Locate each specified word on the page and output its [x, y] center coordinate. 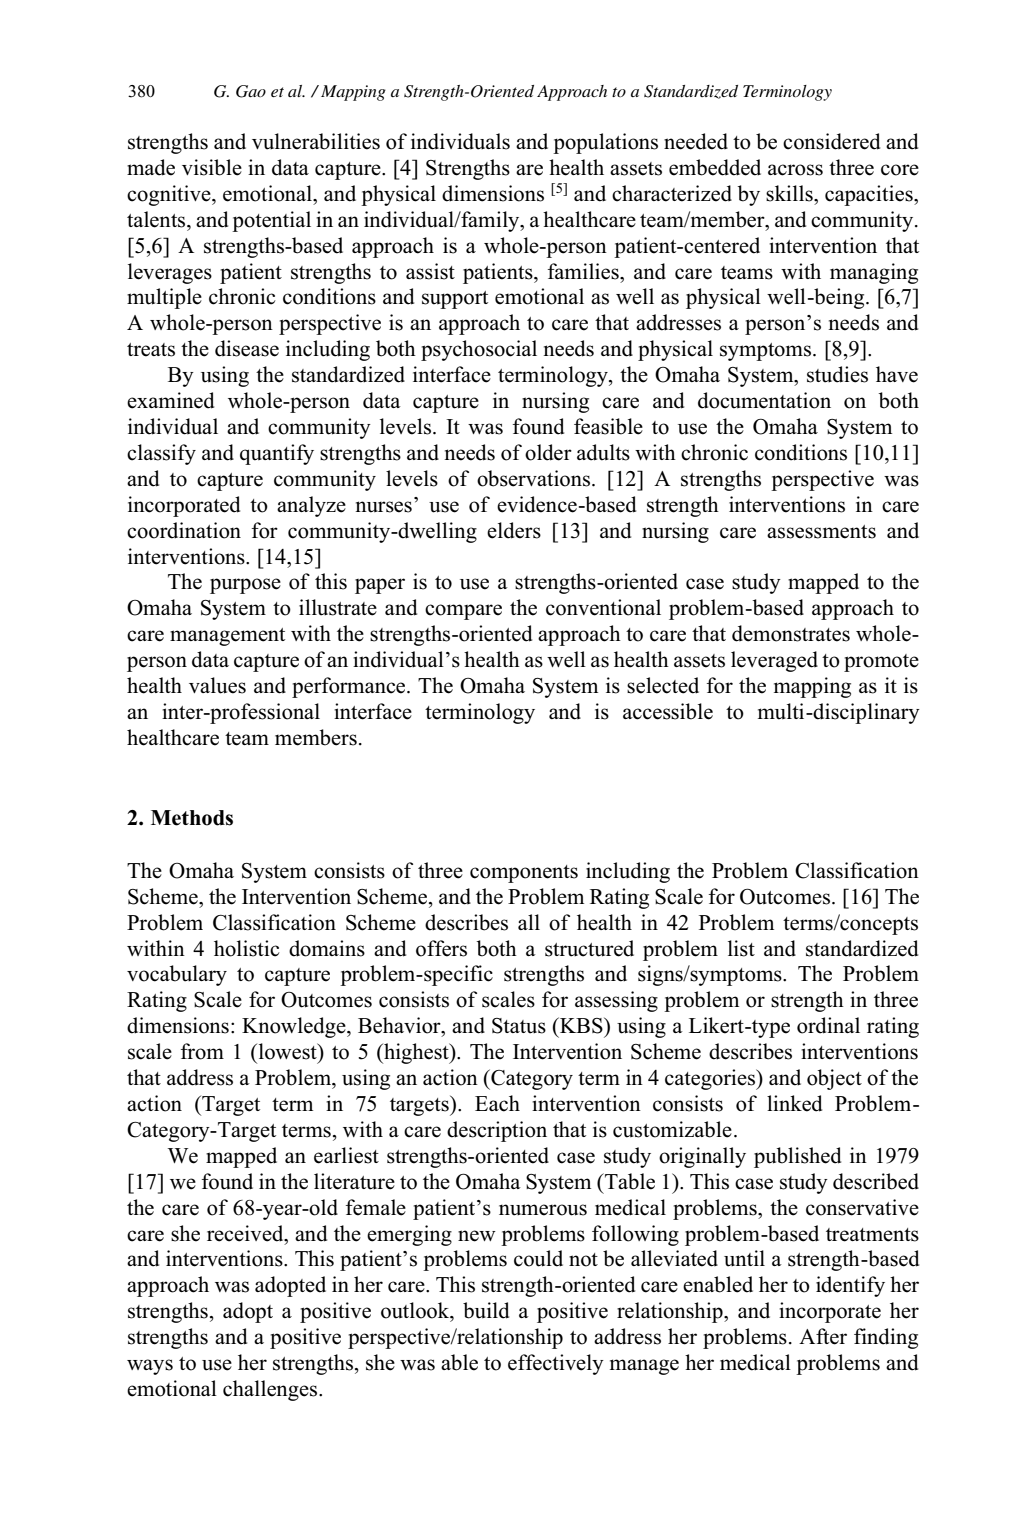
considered [831, 141]
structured [589, 948]
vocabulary [177, 975]
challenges [271, 1390]
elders [514, 530]
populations [605, 143]
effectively [556, 1364]
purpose [245, 586]
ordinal [828, 1025]
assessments [821, 532]
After [823, 1336]
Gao [251, 91]
